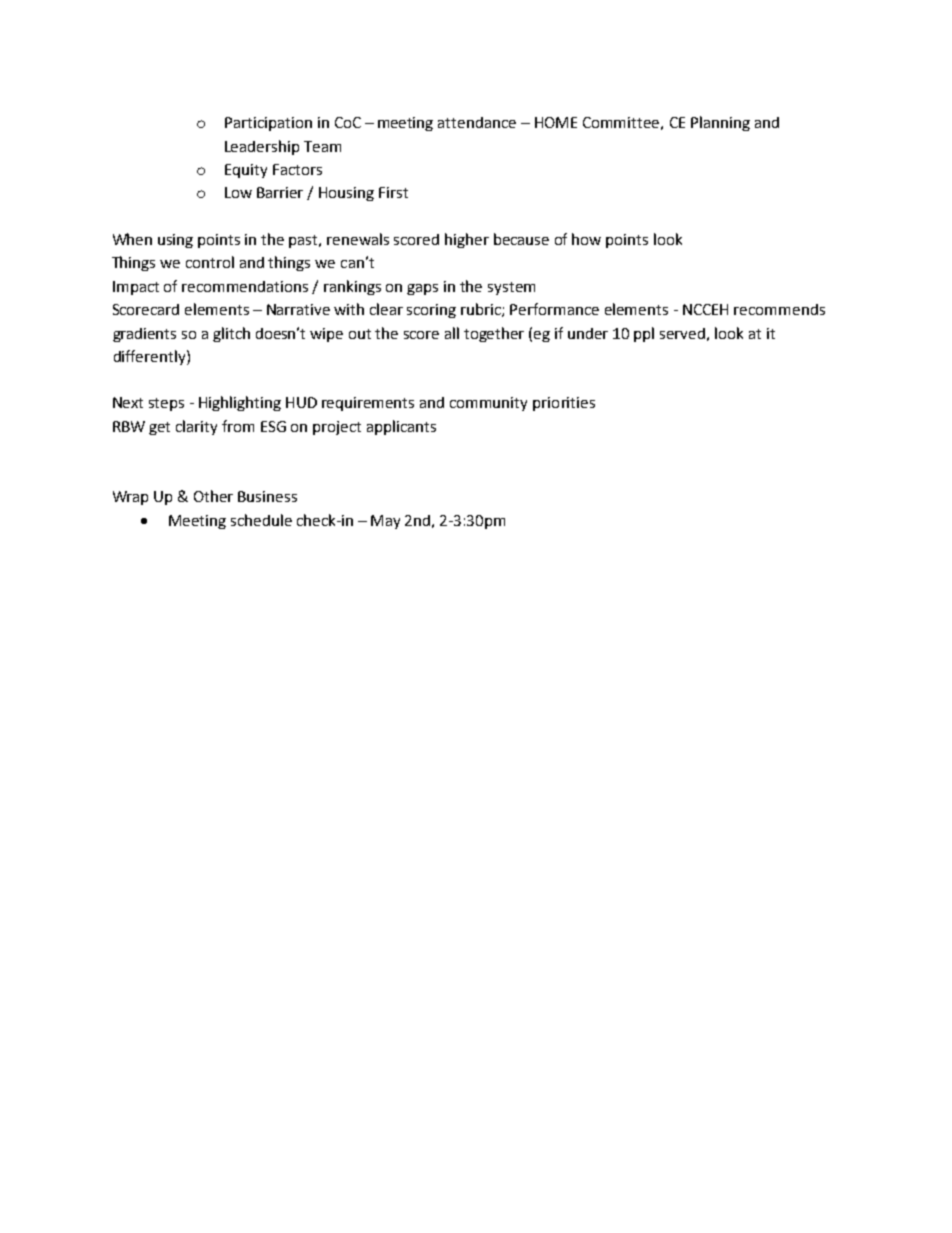  I want to click on Other, so click(213, 496).
